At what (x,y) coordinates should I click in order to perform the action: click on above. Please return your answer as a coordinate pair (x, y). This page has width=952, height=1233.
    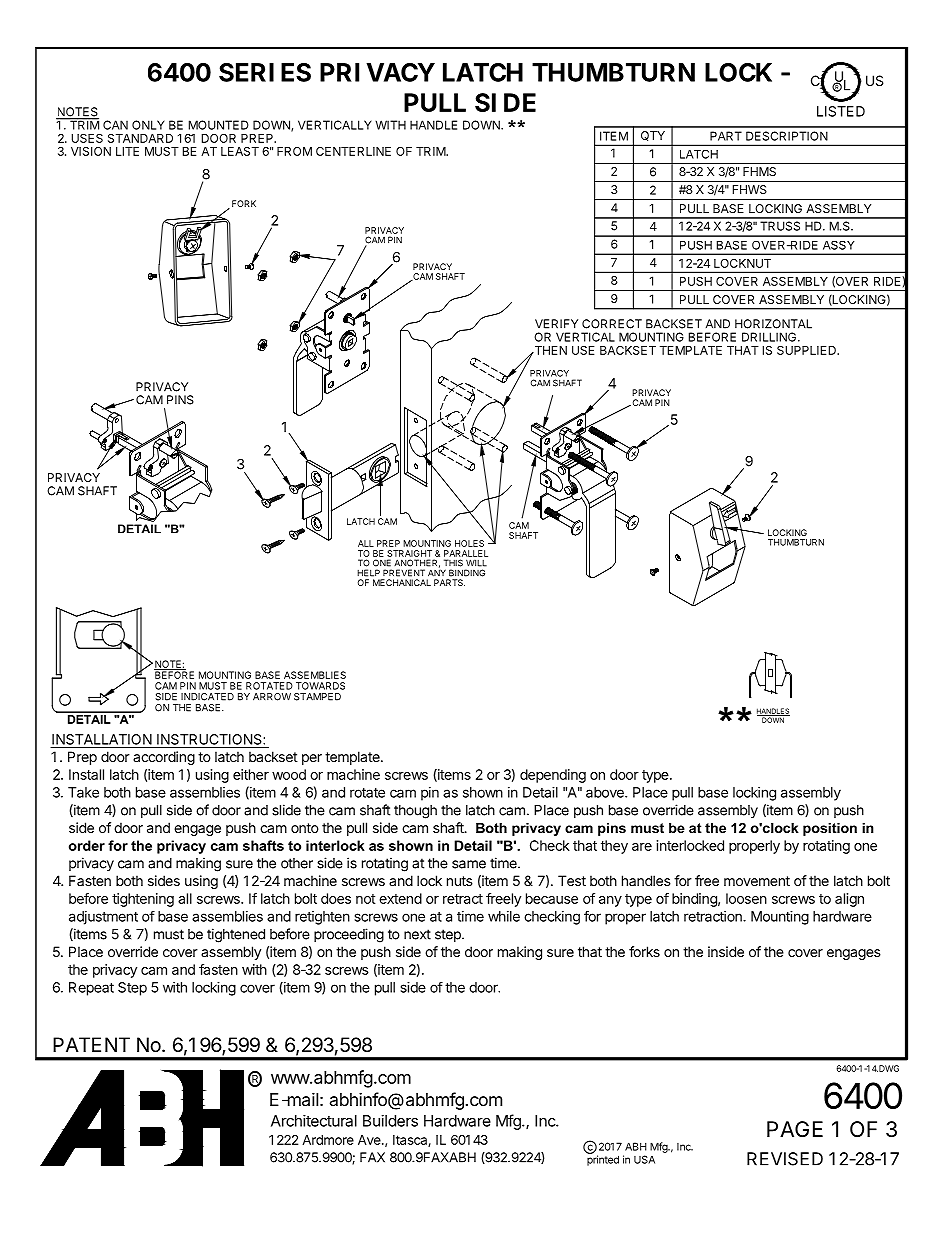
    Looking at the image, I should click on (606, 792).
